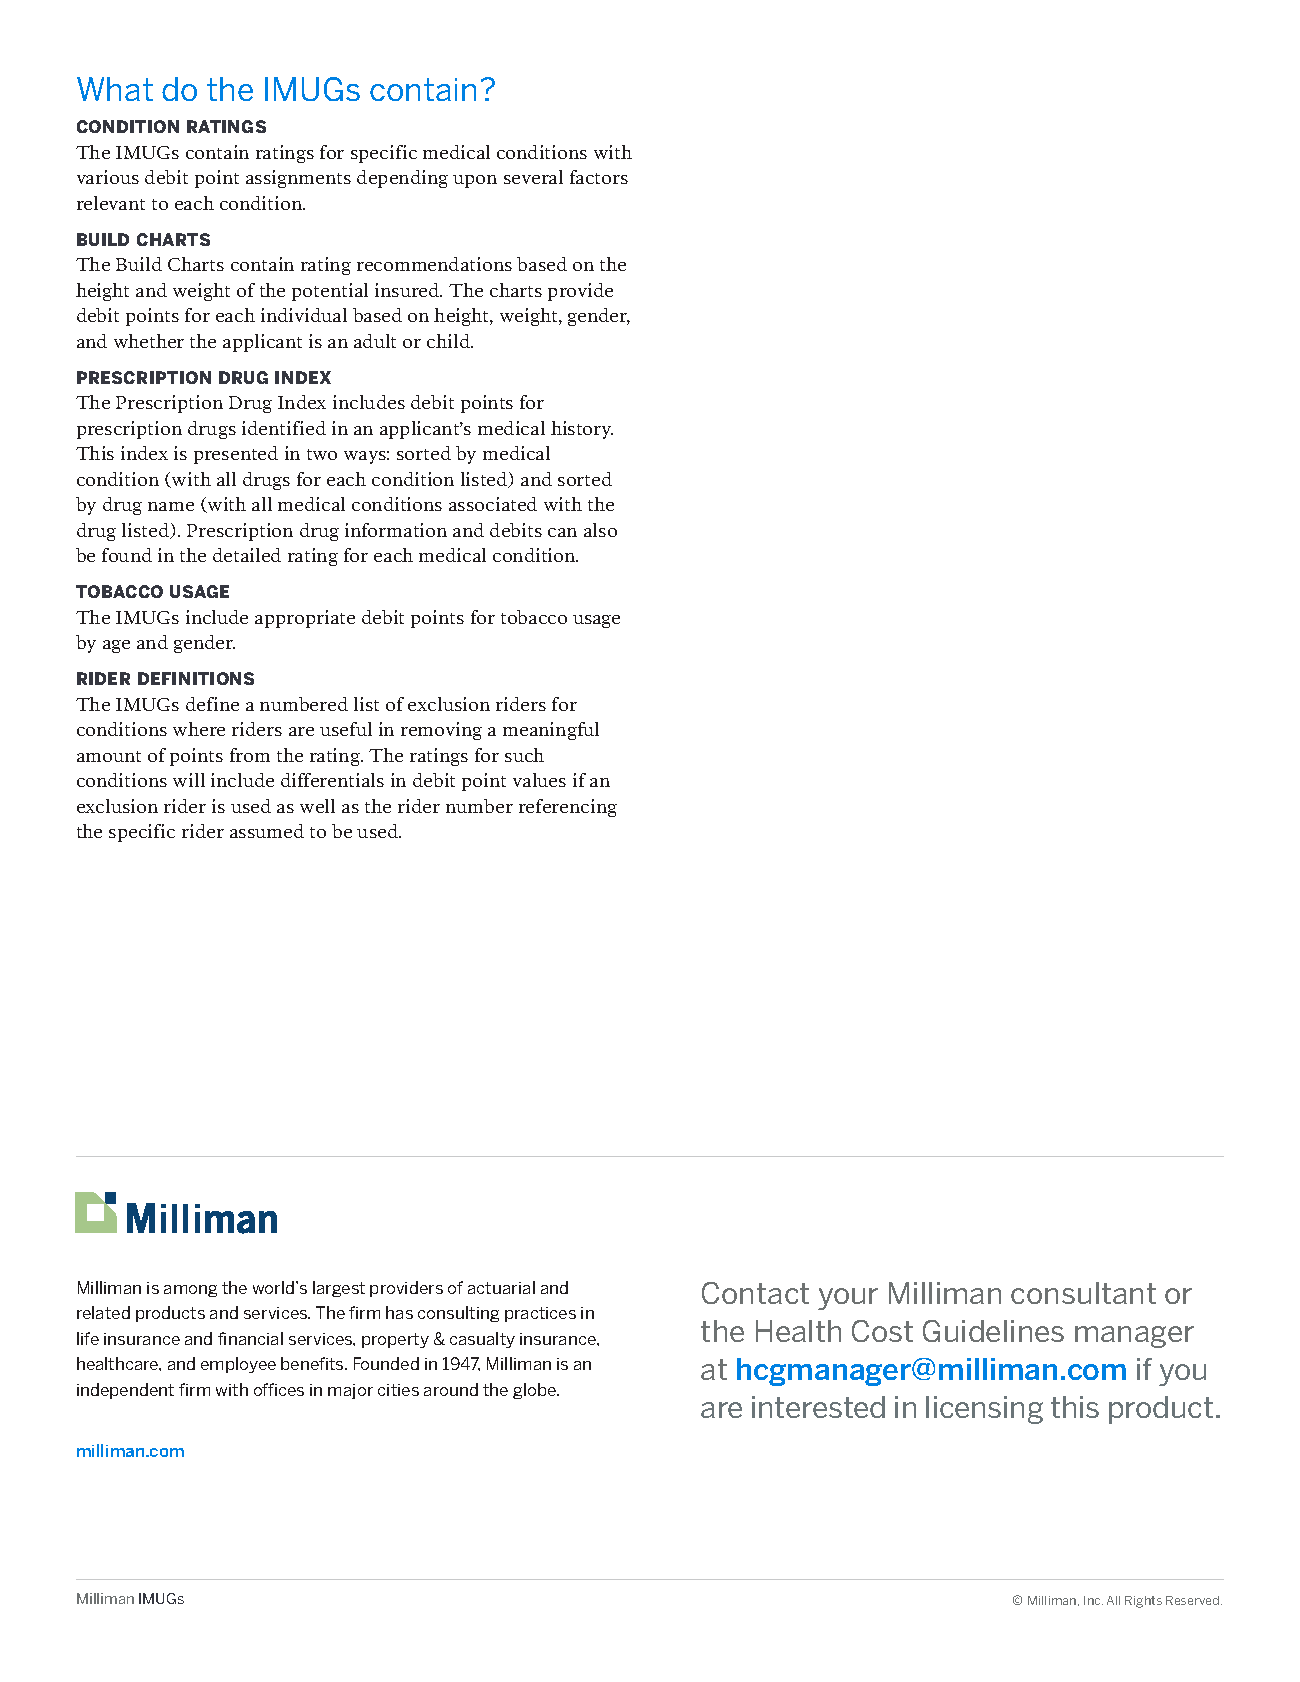 This screenshot has width=1300, height=1682. What do you see at coordinates (535, 1391) in the screenshot?
I see `globe` at bounding box center [535, 1391].
